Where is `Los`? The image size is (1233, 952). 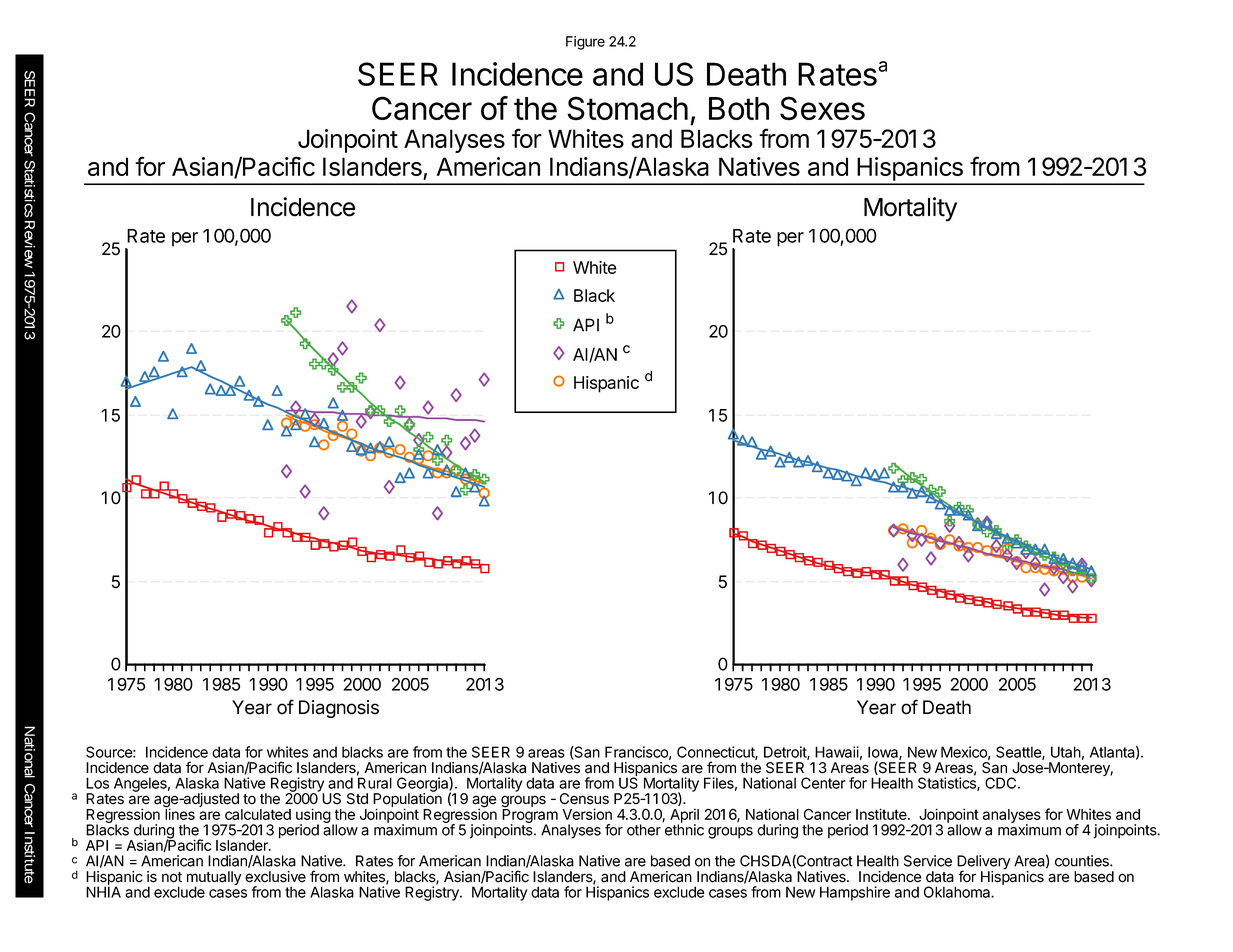
Los is located at coordinates (97, 783).
